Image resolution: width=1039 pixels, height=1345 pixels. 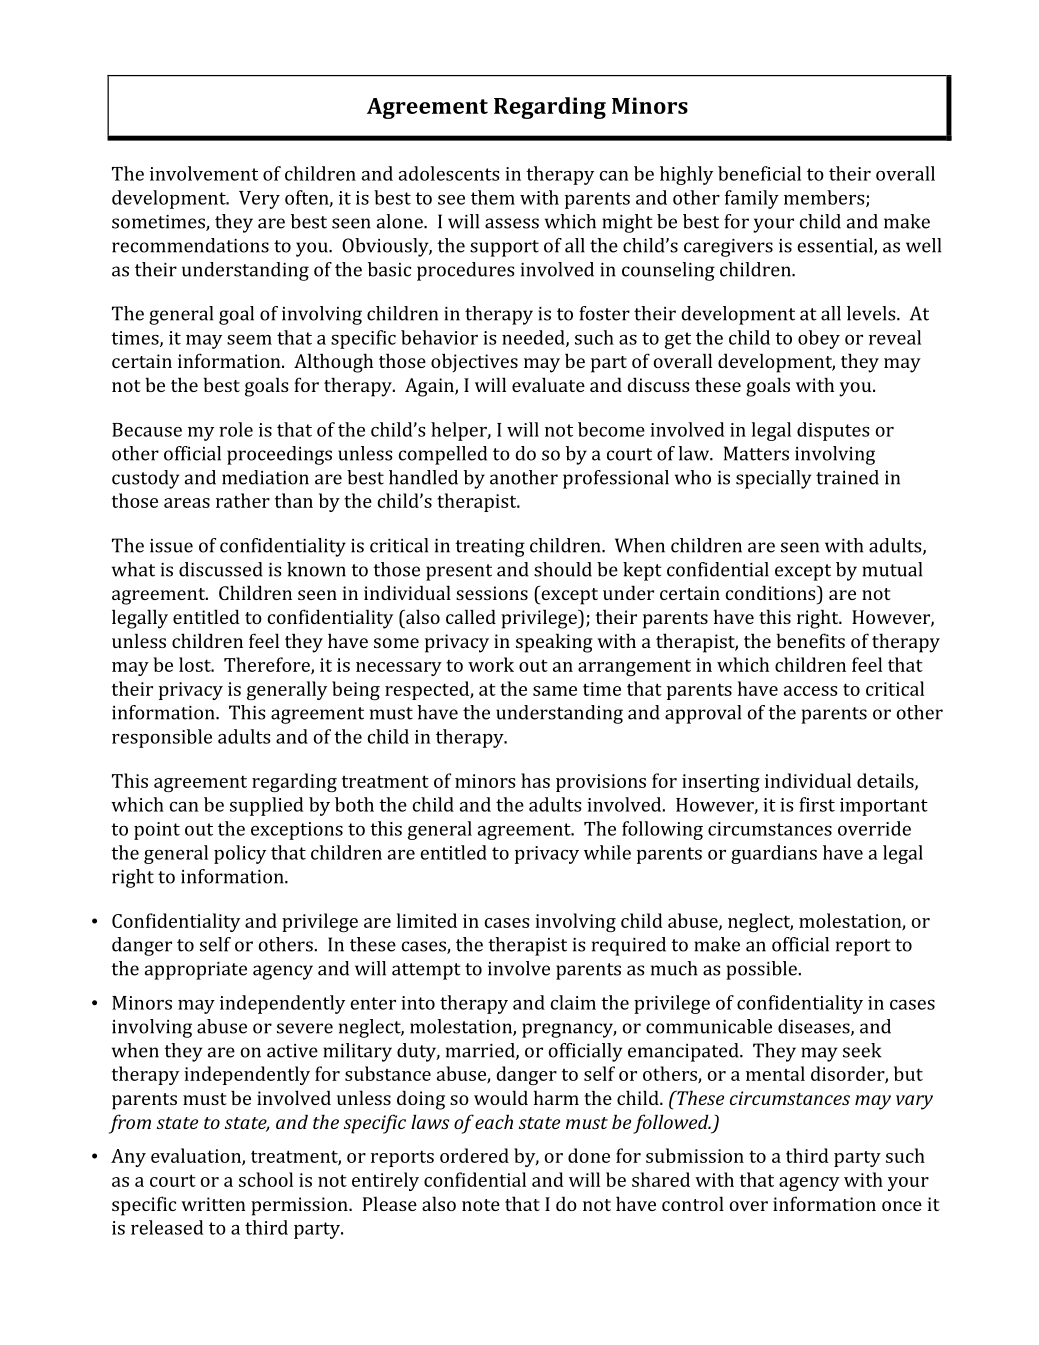 I want to click on conditions, so click(x=772, y=592).
